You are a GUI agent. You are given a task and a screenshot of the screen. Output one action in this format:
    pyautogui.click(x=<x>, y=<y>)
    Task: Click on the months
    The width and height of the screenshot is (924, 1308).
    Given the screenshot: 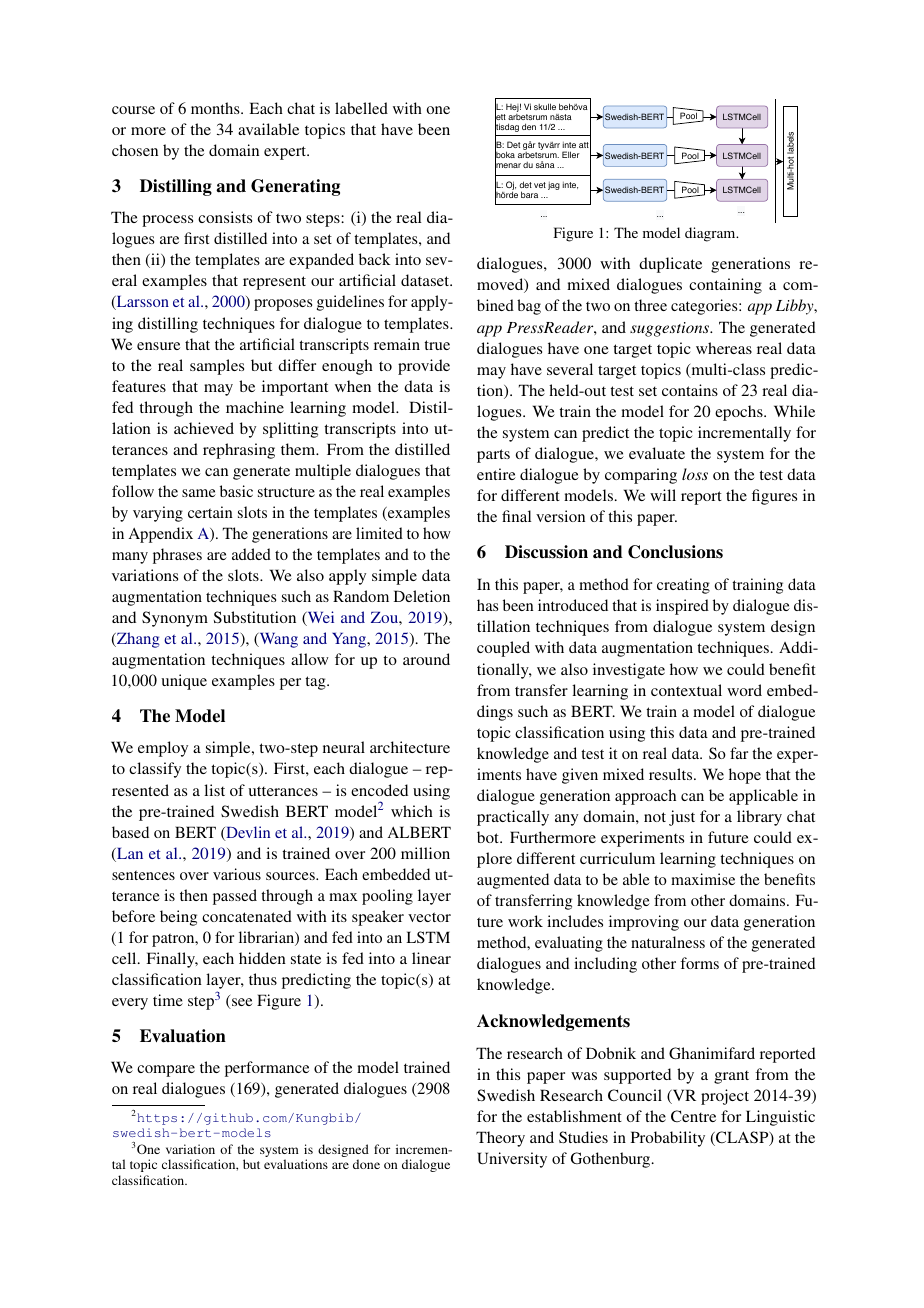 What is the action you would take?
    pyautogui.click(x=216, y=108)
